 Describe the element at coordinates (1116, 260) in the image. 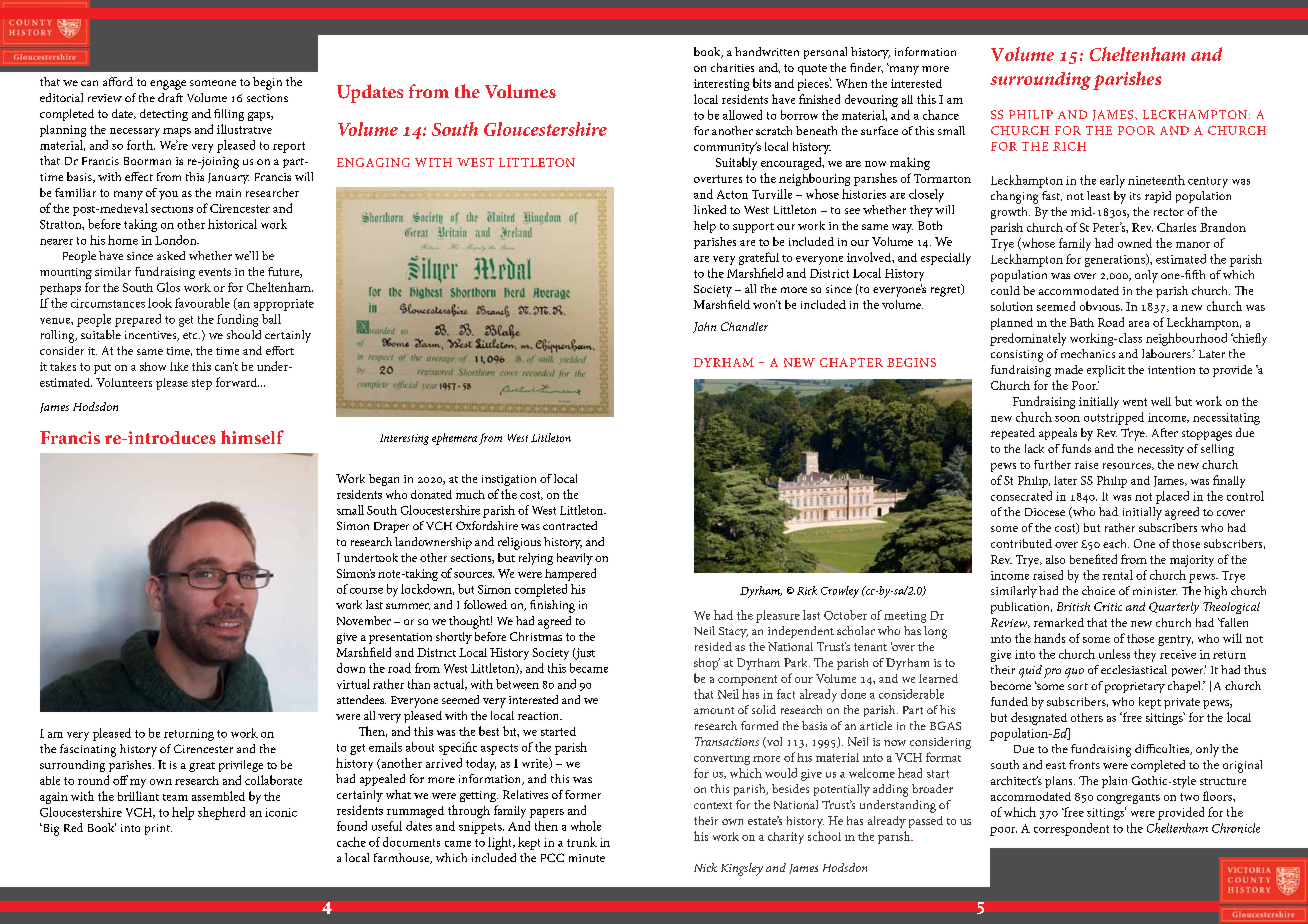

I see `generations` at that location.
